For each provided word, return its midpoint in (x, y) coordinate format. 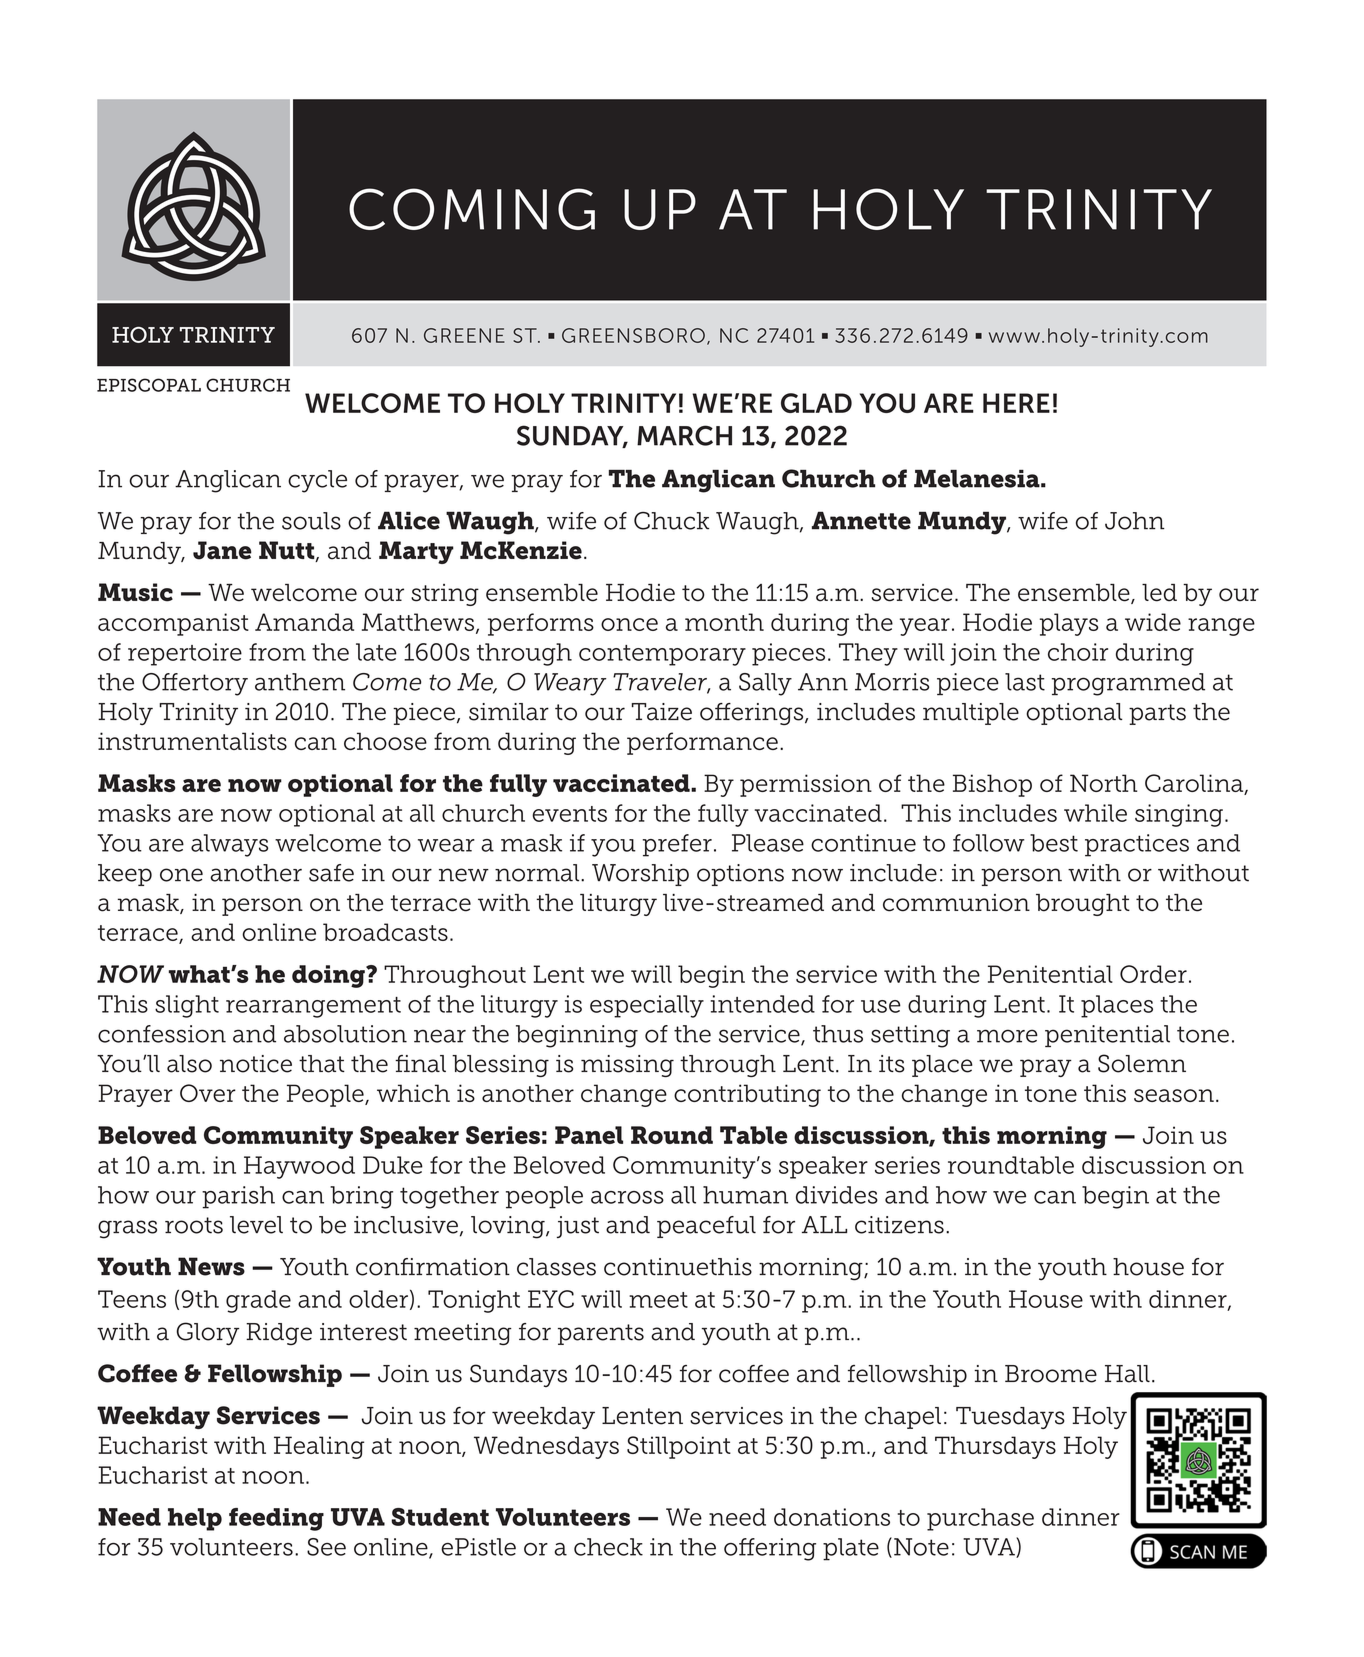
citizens (899, 1225)
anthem (300, 682)
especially (647, 1006)
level (256, 1225)
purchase (980, 1519)
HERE (1016, 403)
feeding (276, 1519)
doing (329, 976)
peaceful (706, 1227)
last (1025, 682)
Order (1153, 974)
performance (702, 743)
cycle (317, 481)
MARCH (684, 435)
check (608, 1547)
